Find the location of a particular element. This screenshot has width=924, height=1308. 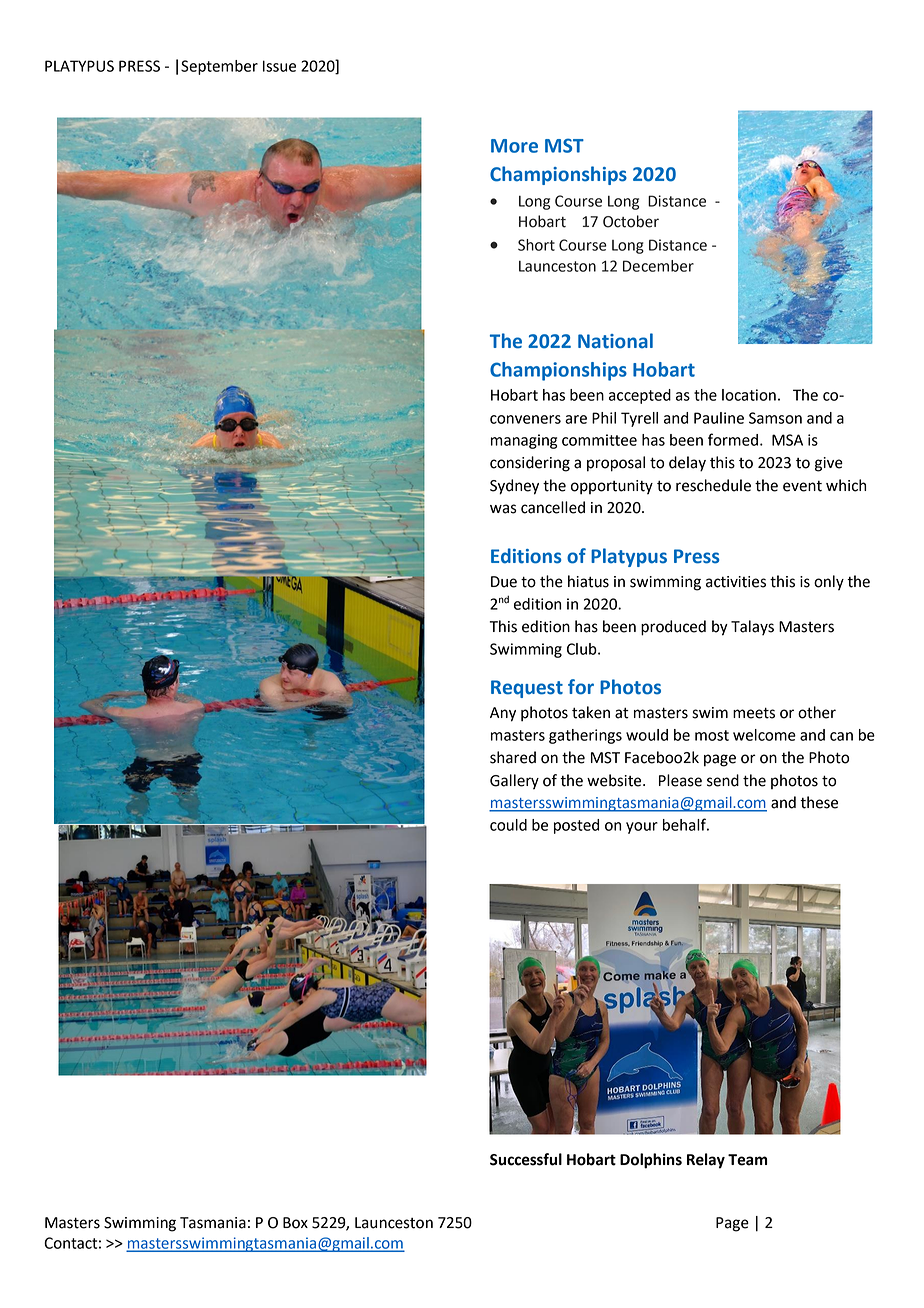

Team is located at coordinates (747, 1160).
